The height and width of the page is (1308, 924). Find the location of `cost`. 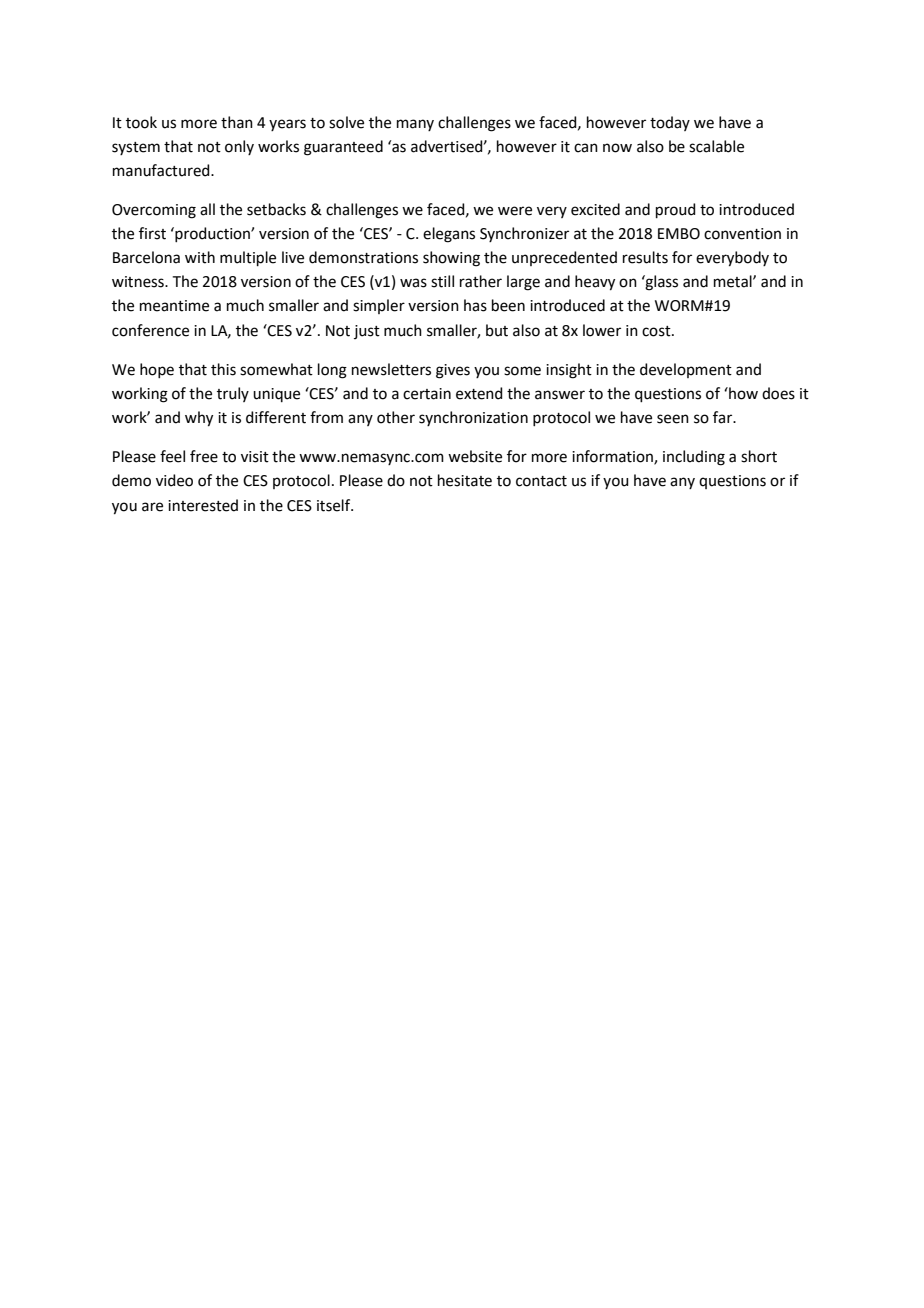

cost is located at coordinates (657, 331).
